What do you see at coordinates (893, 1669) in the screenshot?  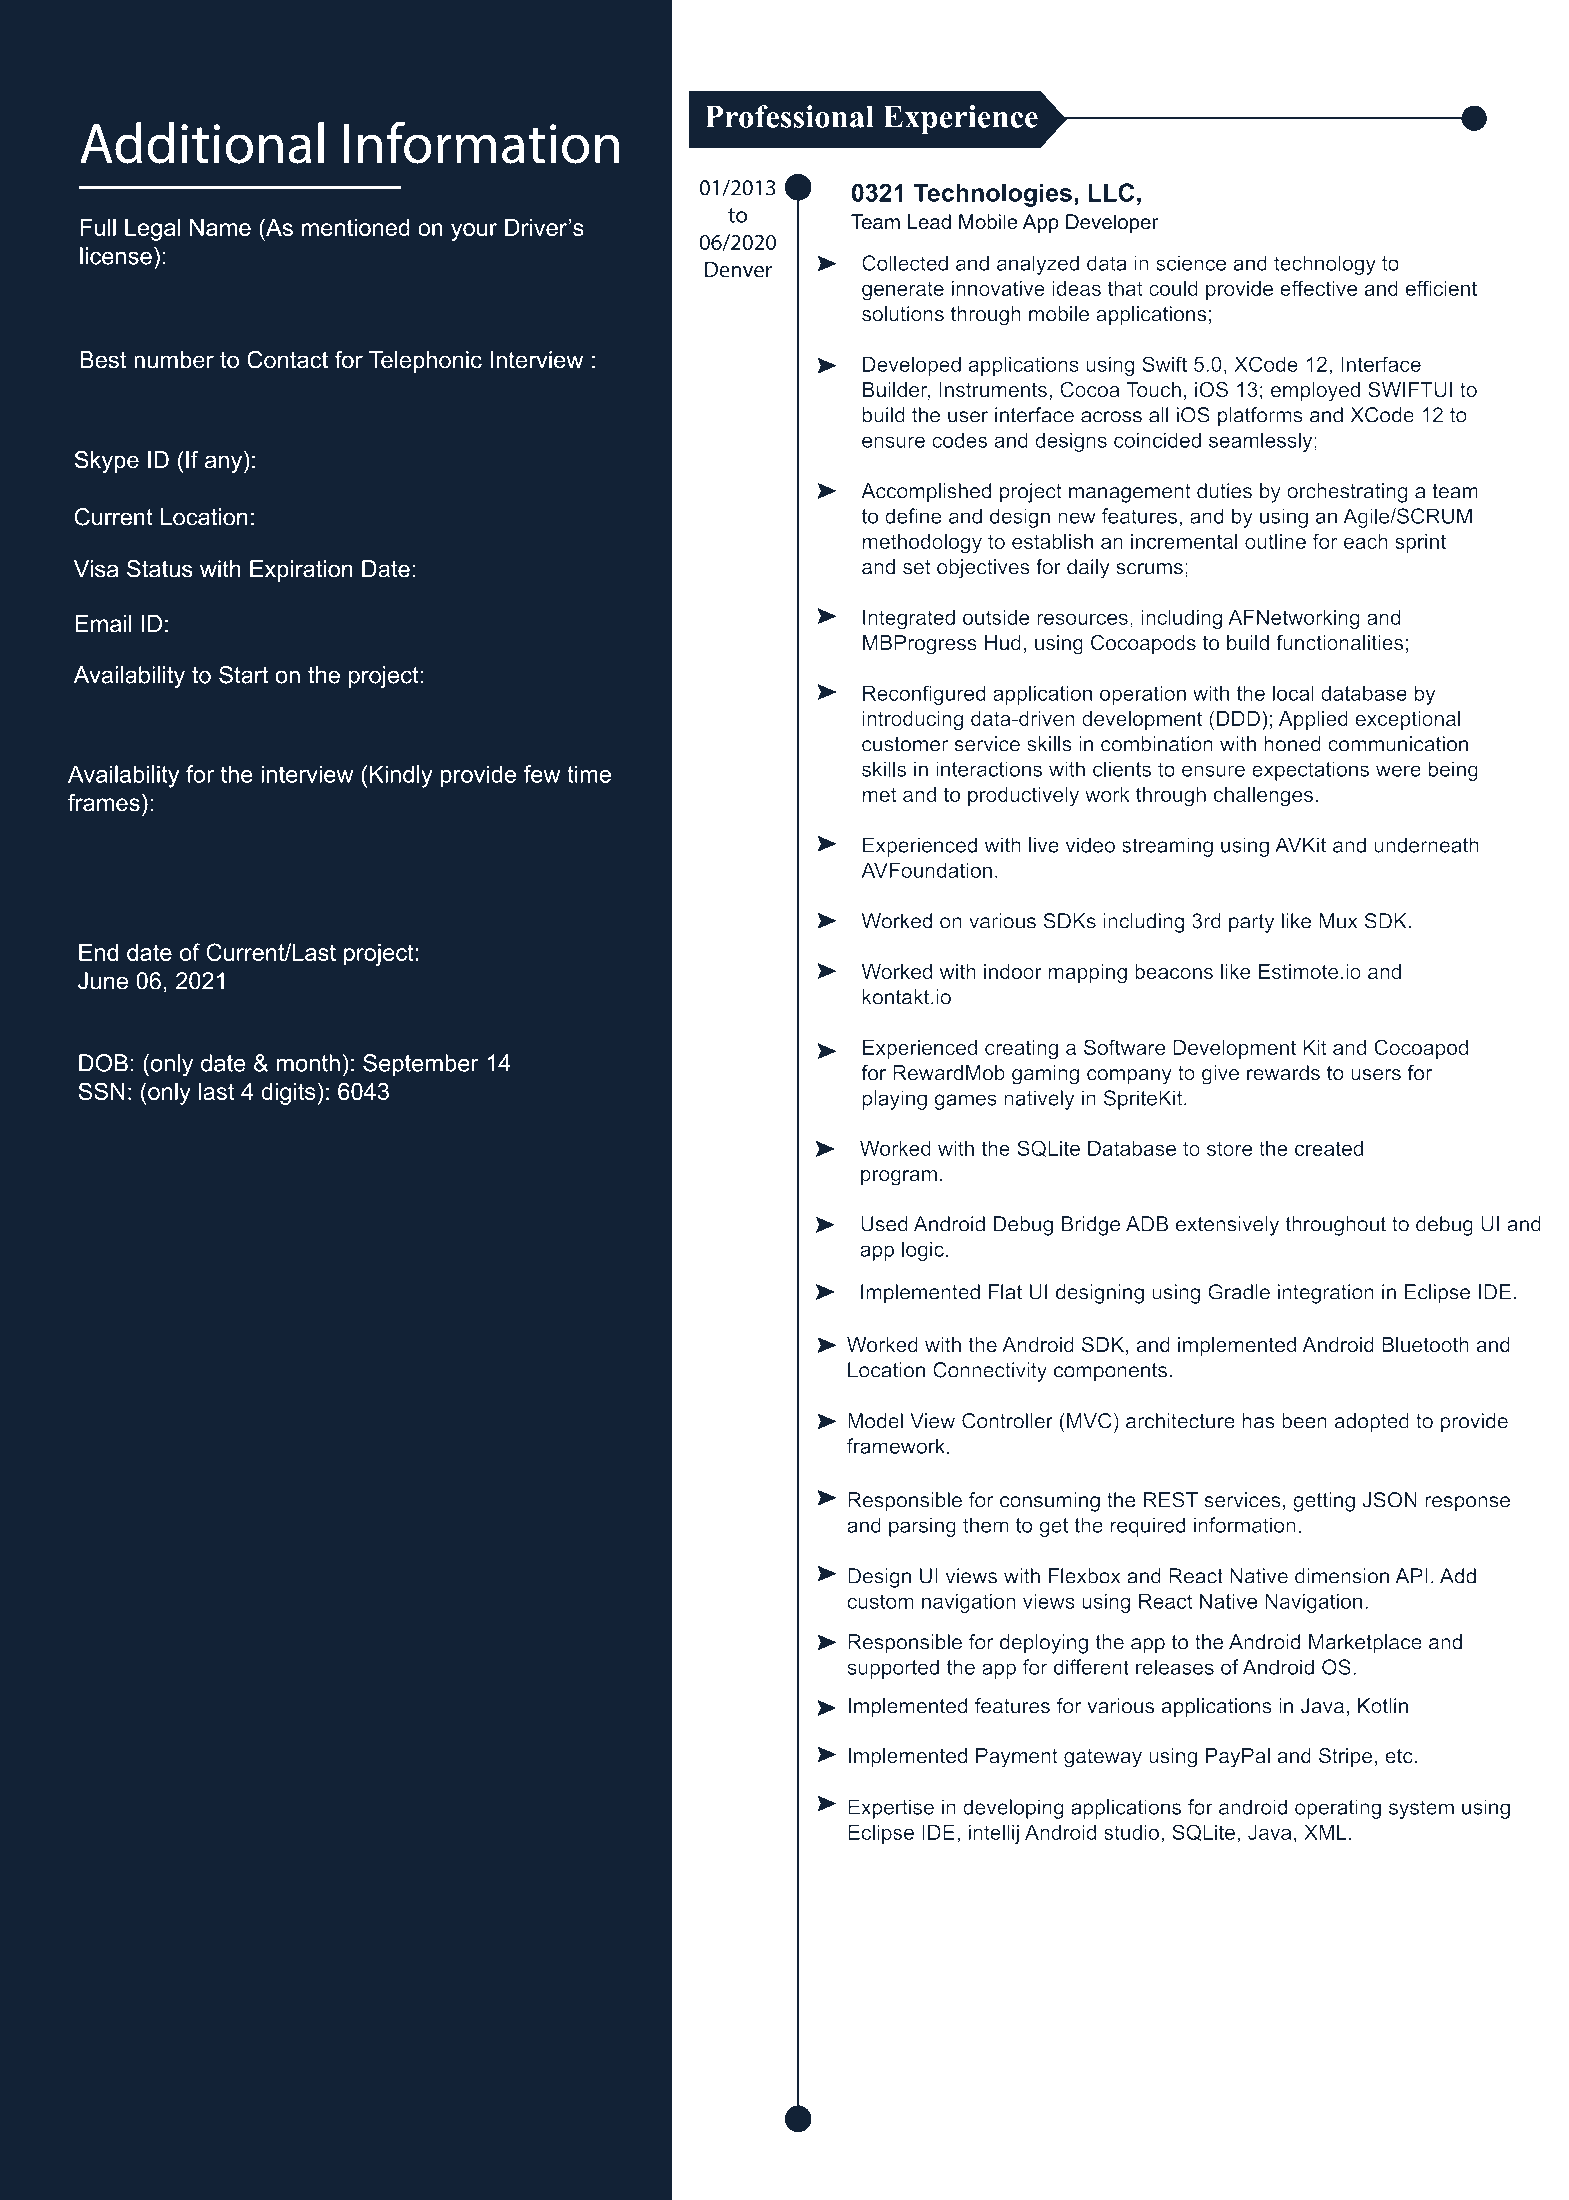 I see `supported` at bounding box center [893, 1669].
